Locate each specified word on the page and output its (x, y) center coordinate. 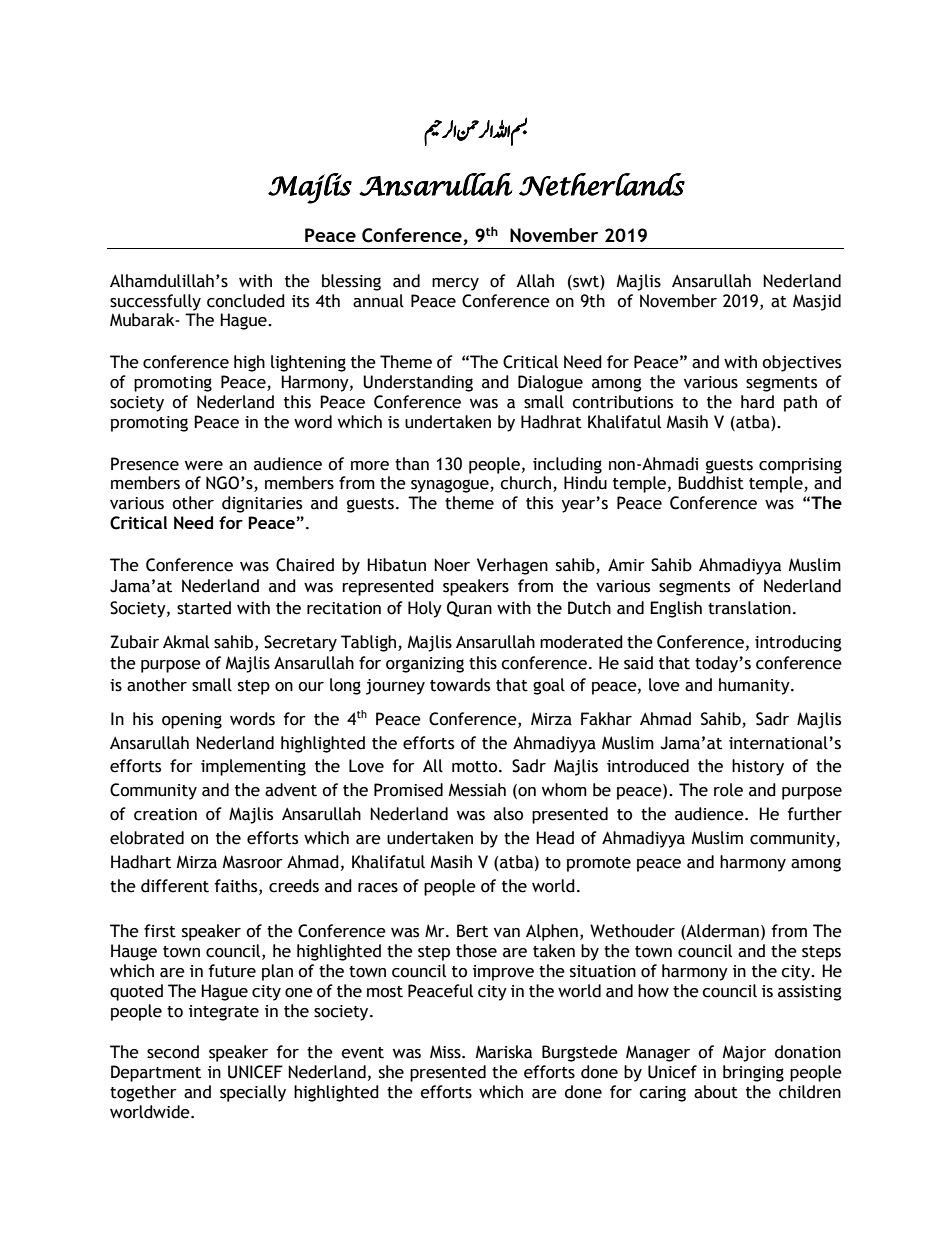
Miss (446, 1052)
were (204, 466)
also (508, 814)
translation (749, 608)
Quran (469, 609)
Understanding (418, 383)
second (173, 1052)
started (204, 608)
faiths (237, 886)
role (728, 790)
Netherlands (602, 184)
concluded (246, 301)
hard (757, 402)
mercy (455, 284)
